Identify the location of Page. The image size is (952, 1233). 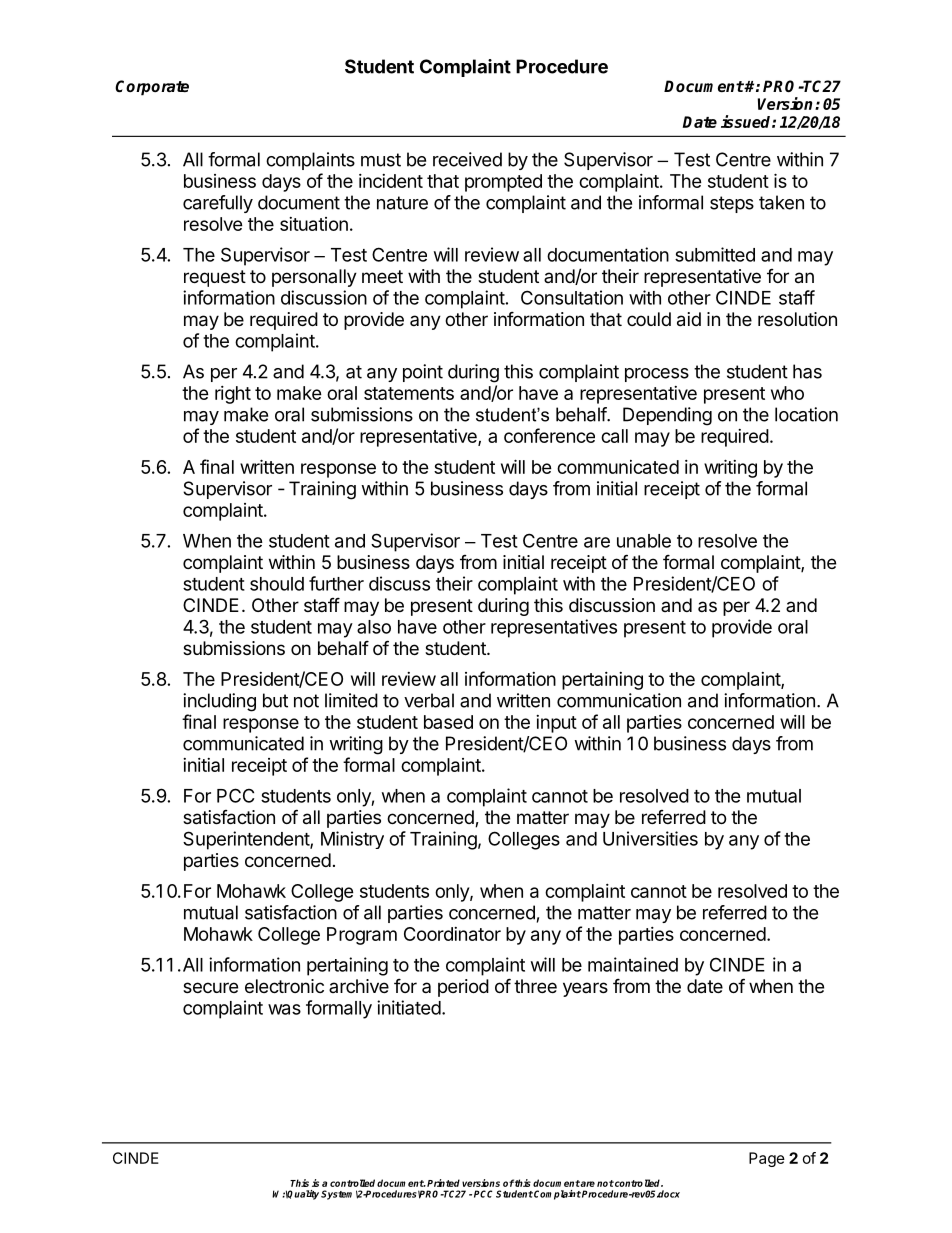
(767, 1159).
